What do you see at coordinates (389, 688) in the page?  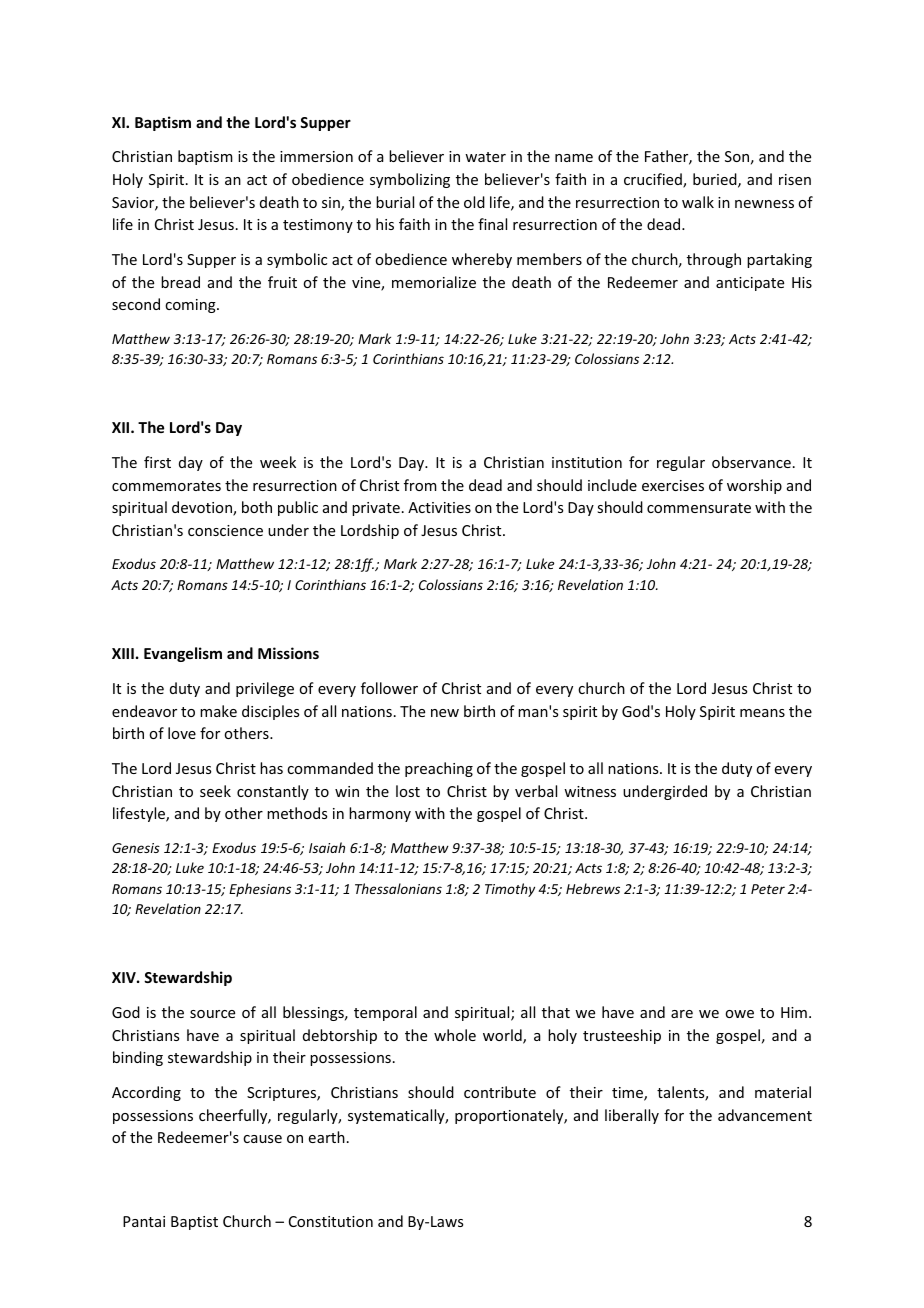 I see `follower` at bounding box center [389, 688].
